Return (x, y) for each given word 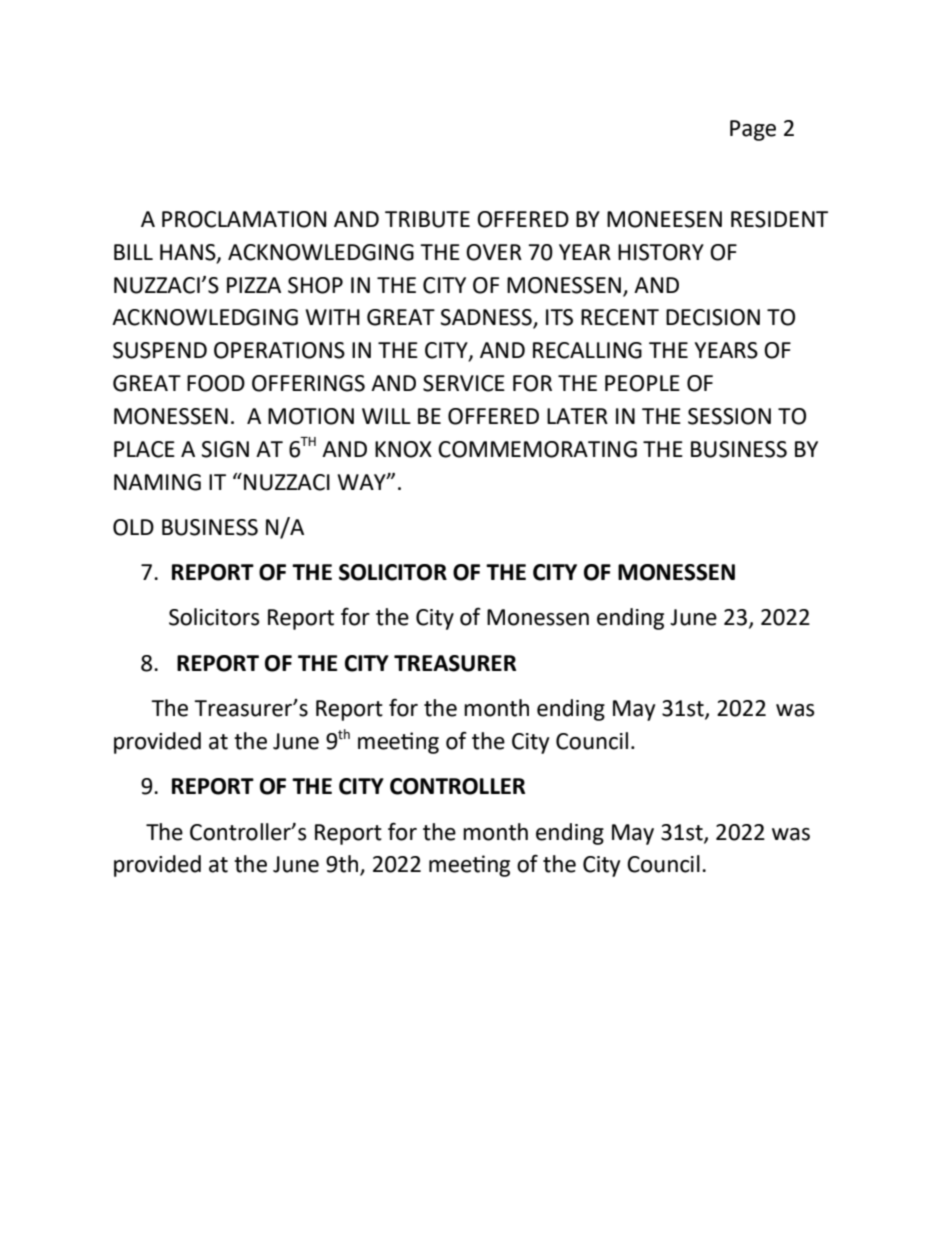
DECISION (713, 317)
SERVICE (464, 383)
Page (753, 130)
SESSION (729, 416)
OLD (133, 527)
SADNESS (487, 318)
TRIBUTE (427, 219)
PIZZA (254, 285)
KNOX (403, 449)
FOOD (216, 383)
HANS (189, 253)
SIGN (225, 449)
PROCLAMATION (244, 219)
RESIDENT (779, 219)
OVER (494, 252)
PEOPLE (642, 383)
